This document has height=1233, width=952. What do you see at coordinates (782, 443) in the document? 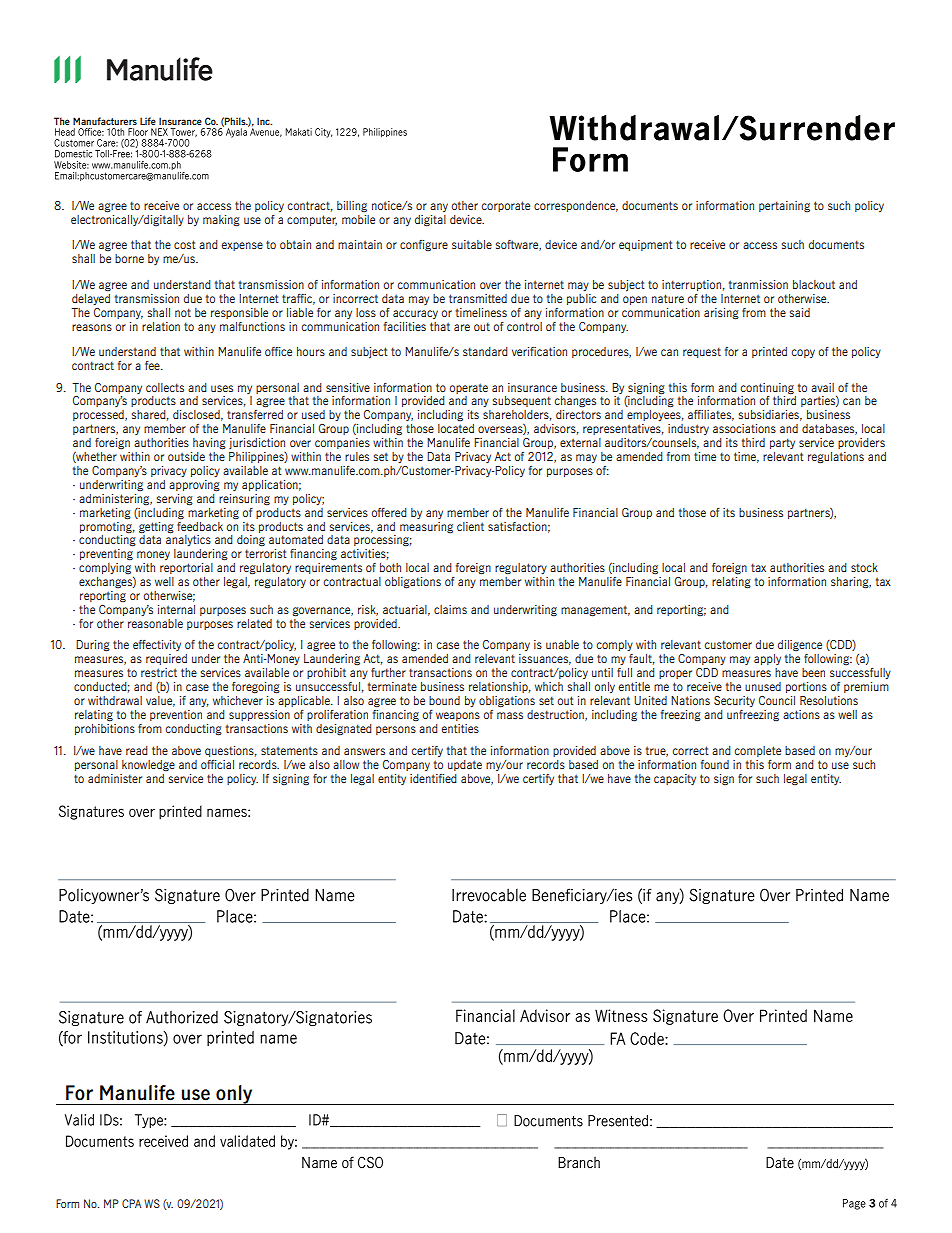
I see `party` at bounding box center [782, 443].
